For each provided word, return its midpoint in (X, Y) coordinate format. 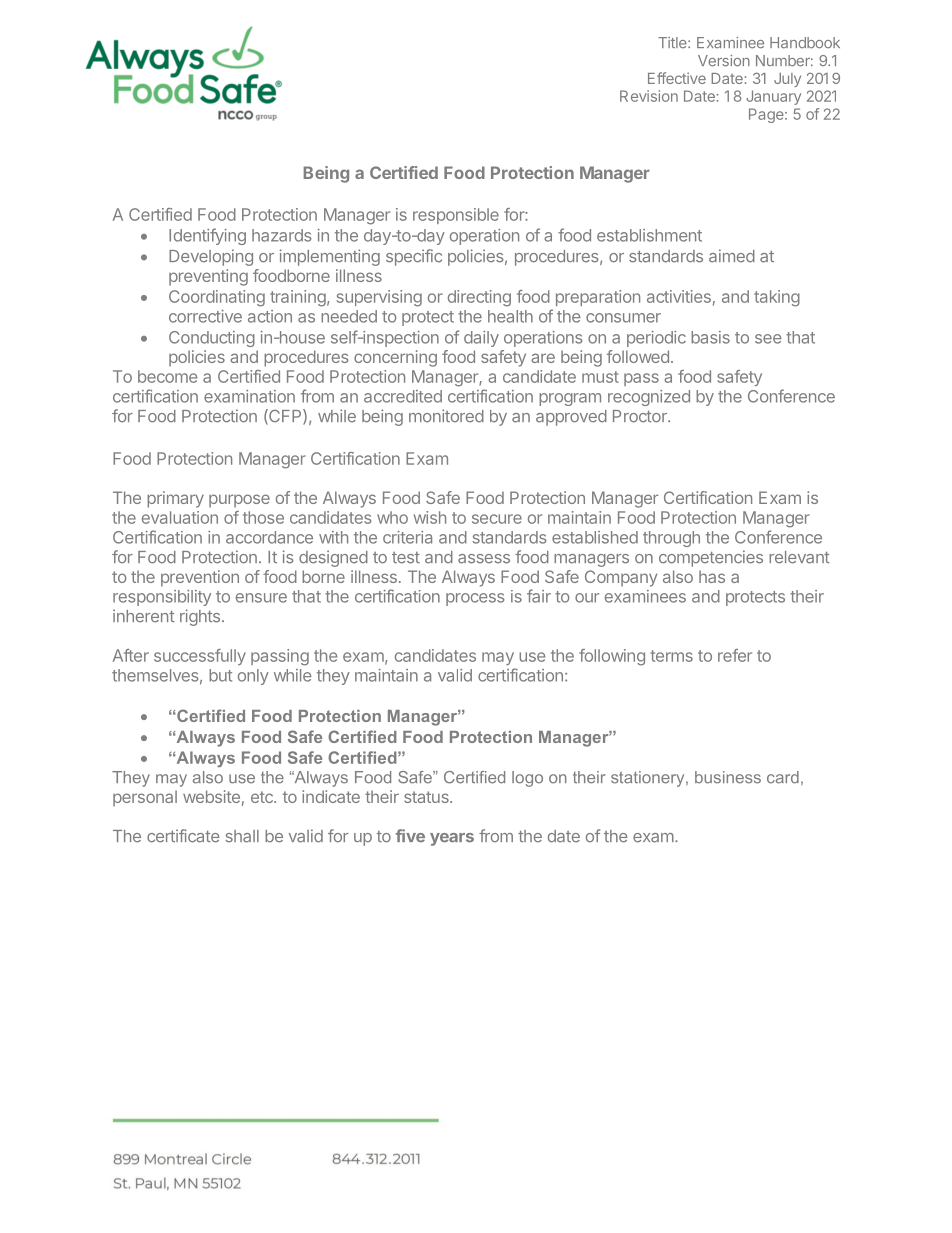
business (728, 777)
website (211, 796)
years (452, 839)
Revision (649, 96)
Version (724, 61)
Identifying (207, 236)
